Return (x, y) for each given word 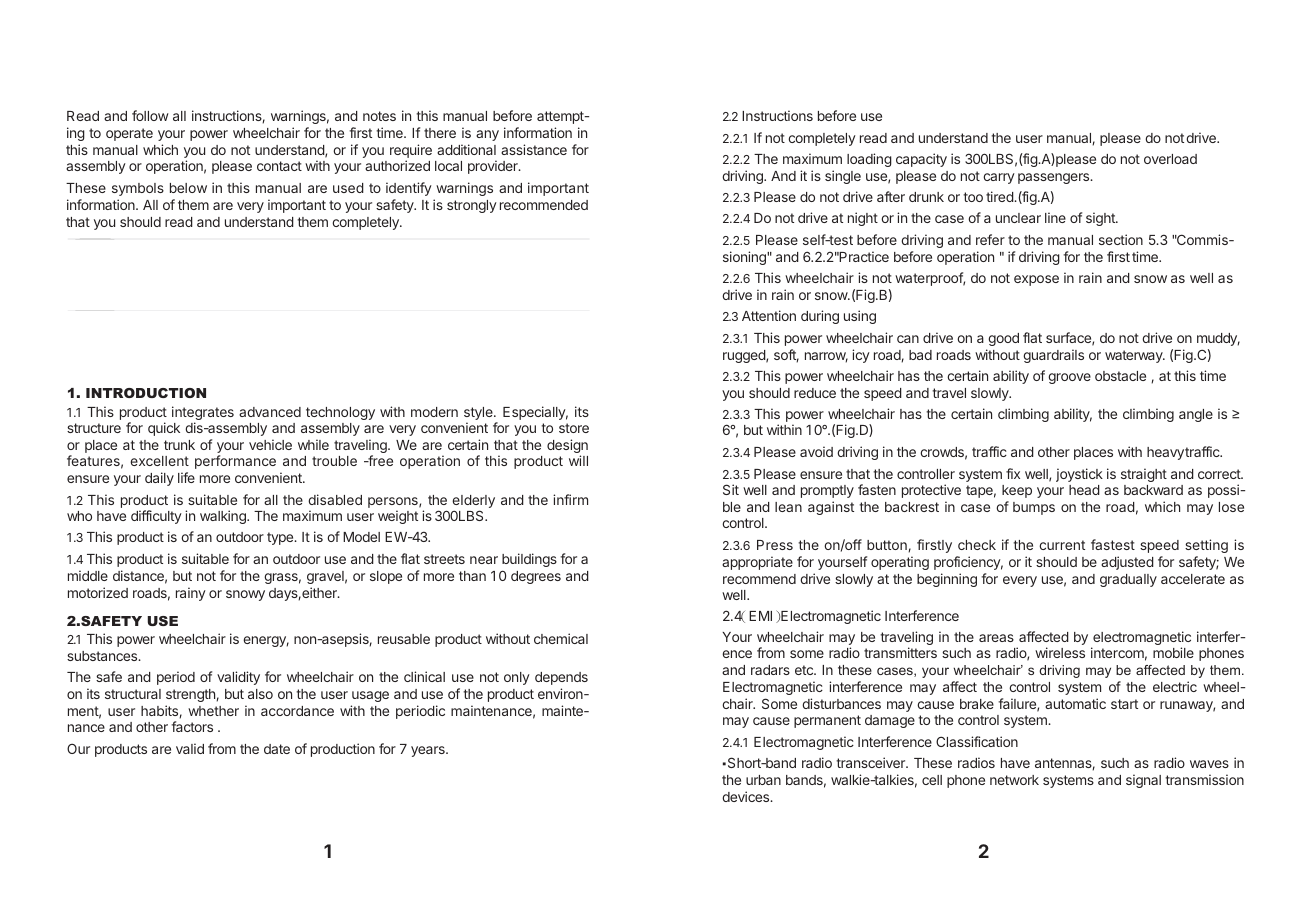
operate (129, 134)
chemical (561, 638)
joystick (1079, 475)
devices (747, 796)
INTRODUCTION (146, 393)
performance (235, 462)
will (578, 460)
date (277, 749)
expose (1036, 280)
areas (996, 638)
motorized (98, 592)
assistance (534, 149)
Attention (769, 315)
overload (1170, 159)
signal (1143, 781)
